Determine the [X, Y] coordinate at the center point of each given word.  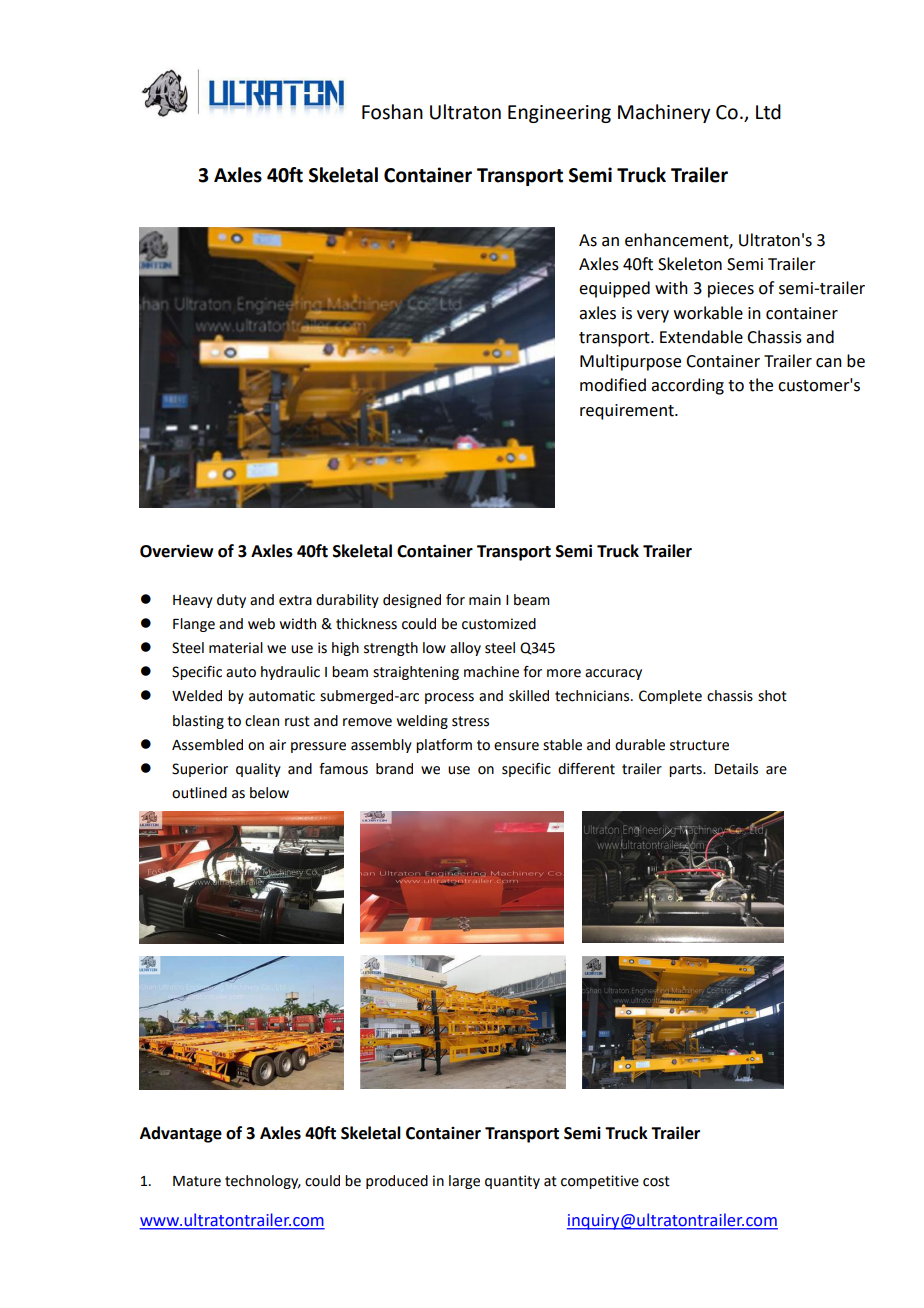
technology [263, 1182]
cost [656, 1181]
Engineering [559, 114]
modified [613, 385]
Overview [176, 551]
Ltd [768, 112]
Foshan [392, 112]
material [236, 648]
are [776, 770]
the [761, 385]
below [269, 793]
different [586, 769]
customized [499, 624]
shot [772, 696]
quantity [512, 1182]
